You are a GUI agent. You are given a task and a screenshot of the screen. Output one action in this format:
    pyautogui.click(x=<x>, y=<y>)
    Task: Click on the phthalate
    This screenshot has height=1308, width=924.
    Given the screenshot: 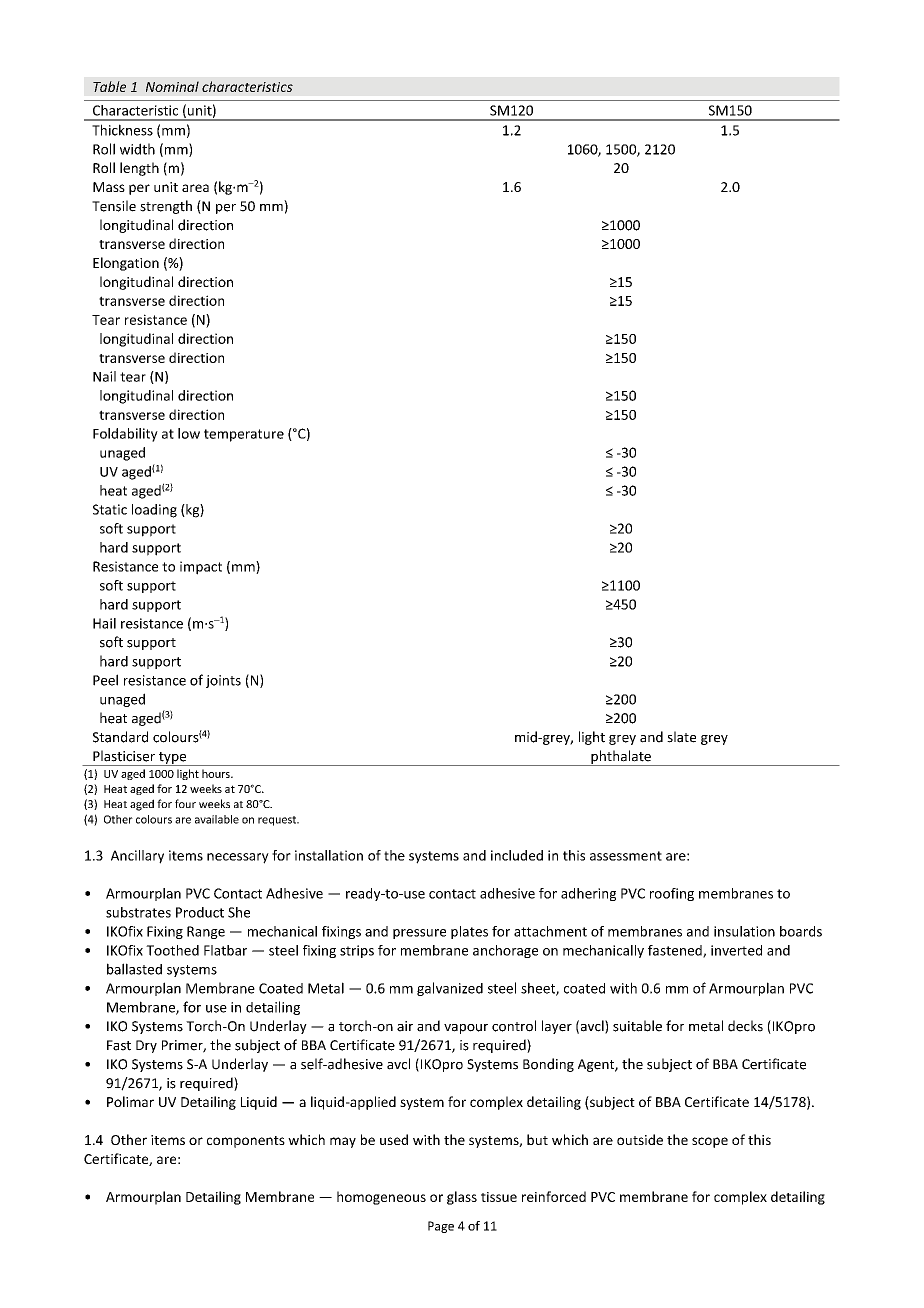 What is the action you would take?
    pyautogui.click(x=621, y=758)
